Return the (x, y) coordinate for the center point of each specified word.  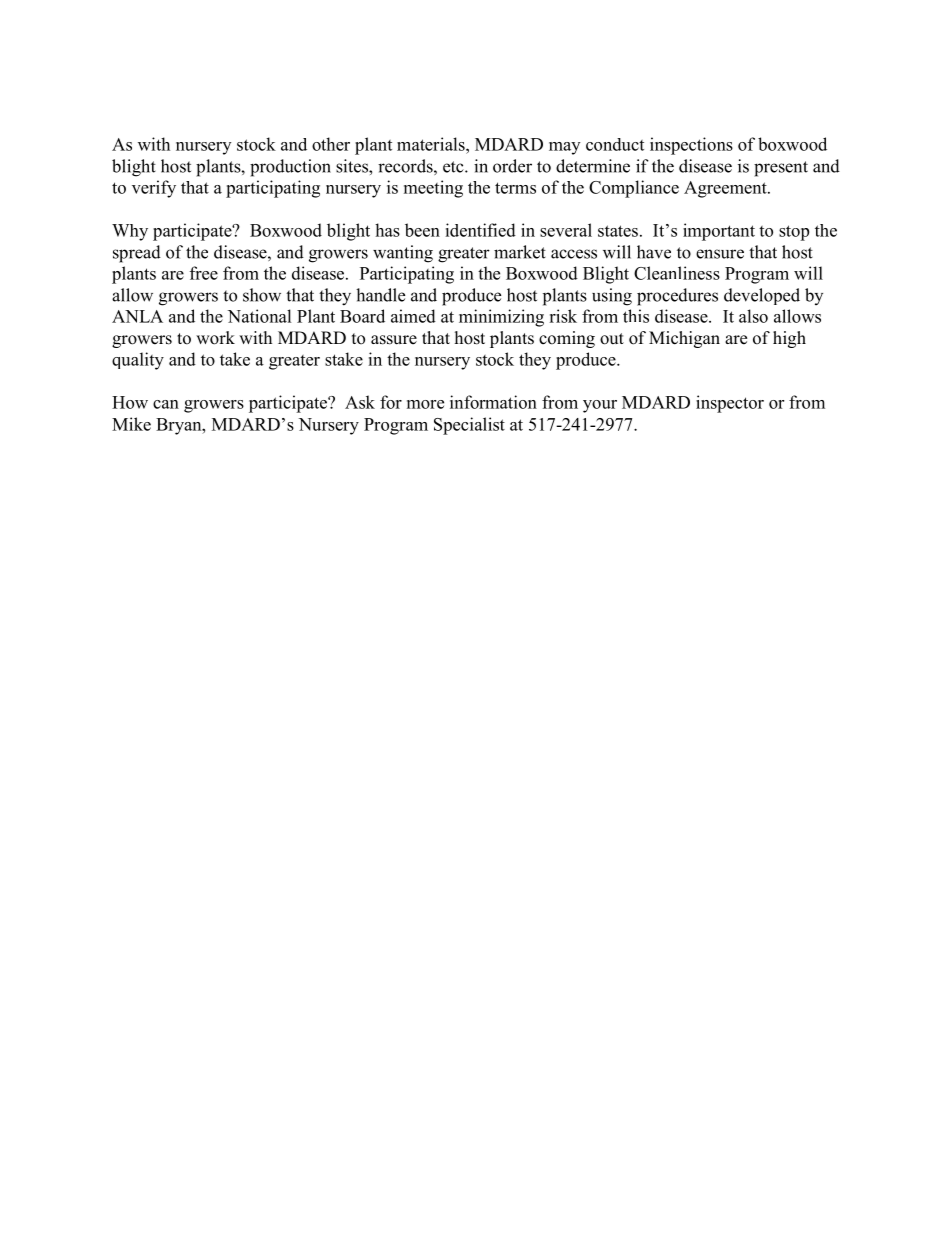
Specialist (469, 426)
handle (380, 295)
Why (130, 232)
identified (480, 230)
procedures (677, 297)
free (204, 273)
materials (432, 144)
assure (394, 340)
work (215, 338)
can (166, 404)
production (290, 168)
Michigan (684, 339)
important (719, 232)
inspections (691, 146)
